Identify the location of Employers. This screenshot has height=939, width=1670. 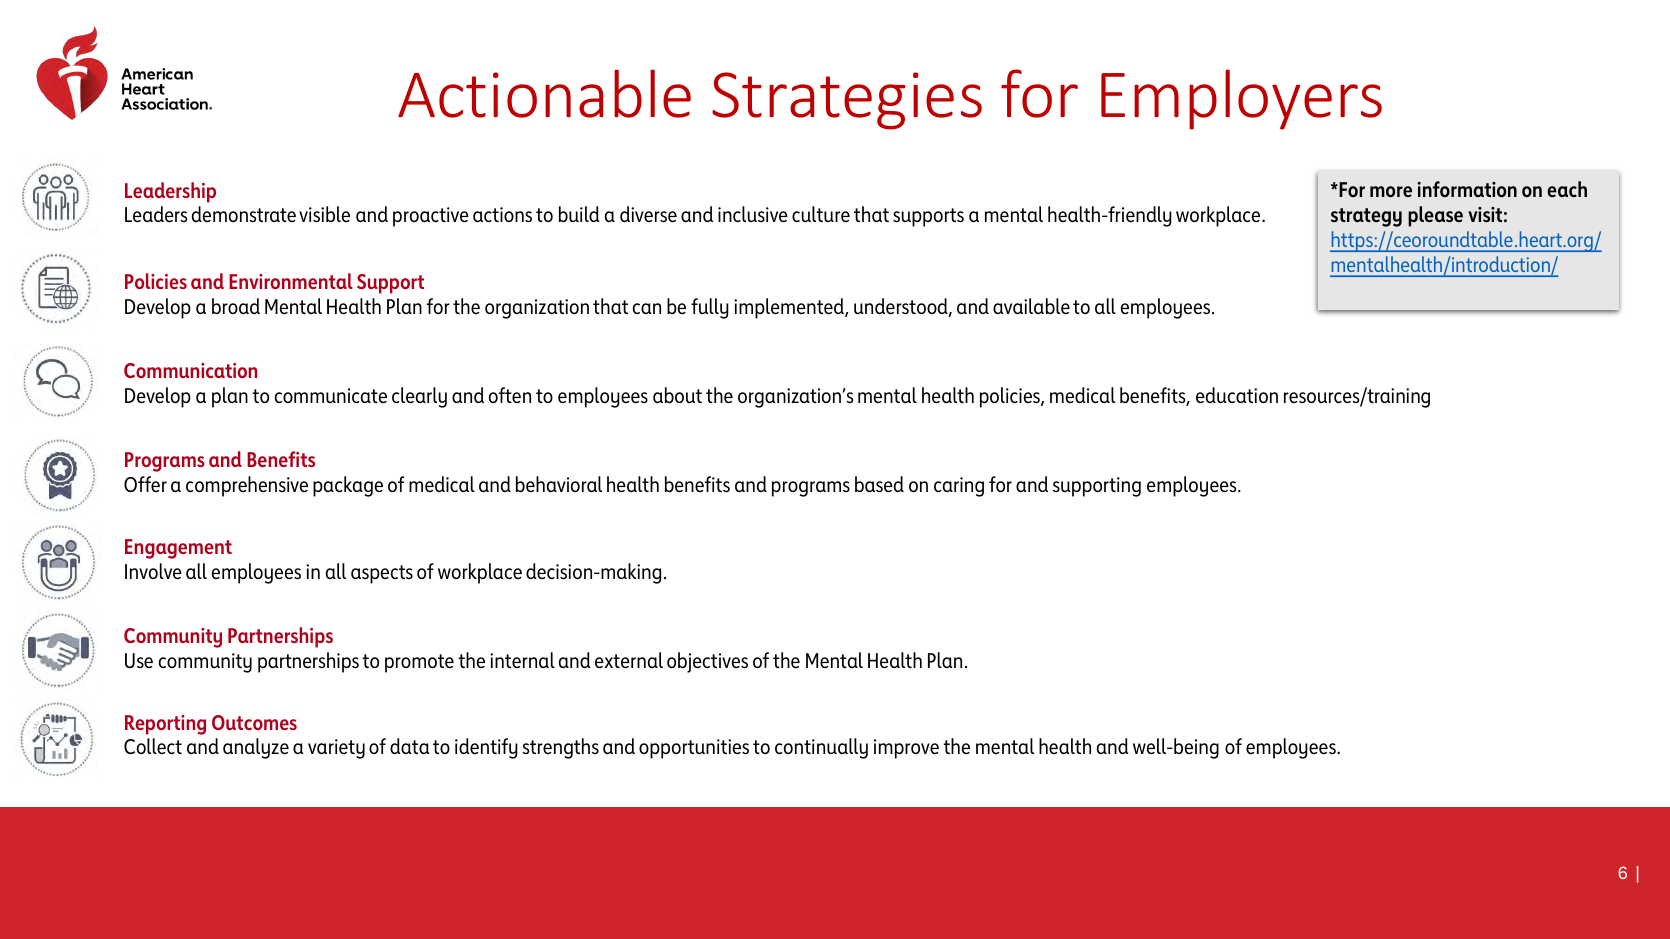
(1241, 99).
